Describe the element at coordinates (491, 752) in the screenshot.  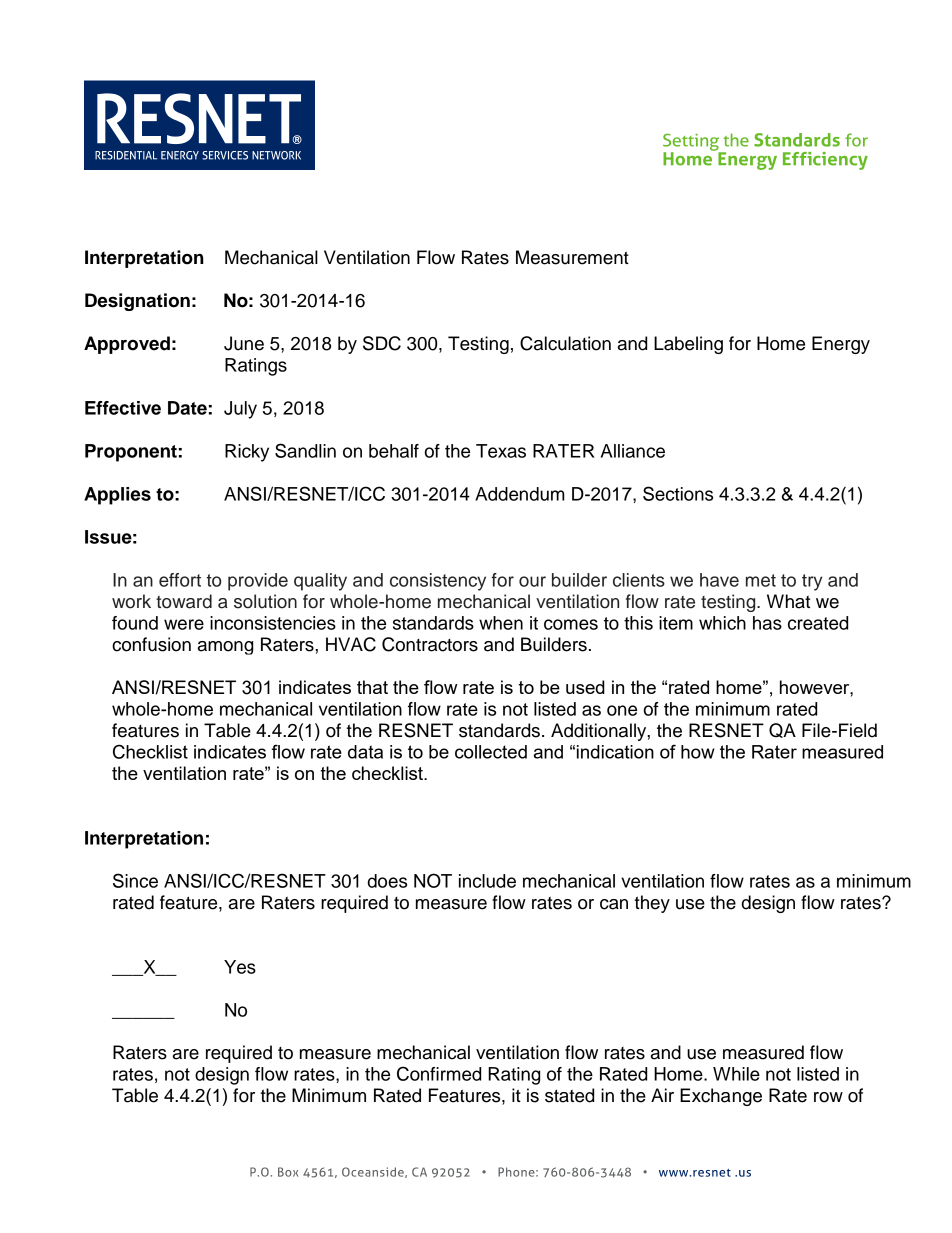
I see `collected` at that location.
